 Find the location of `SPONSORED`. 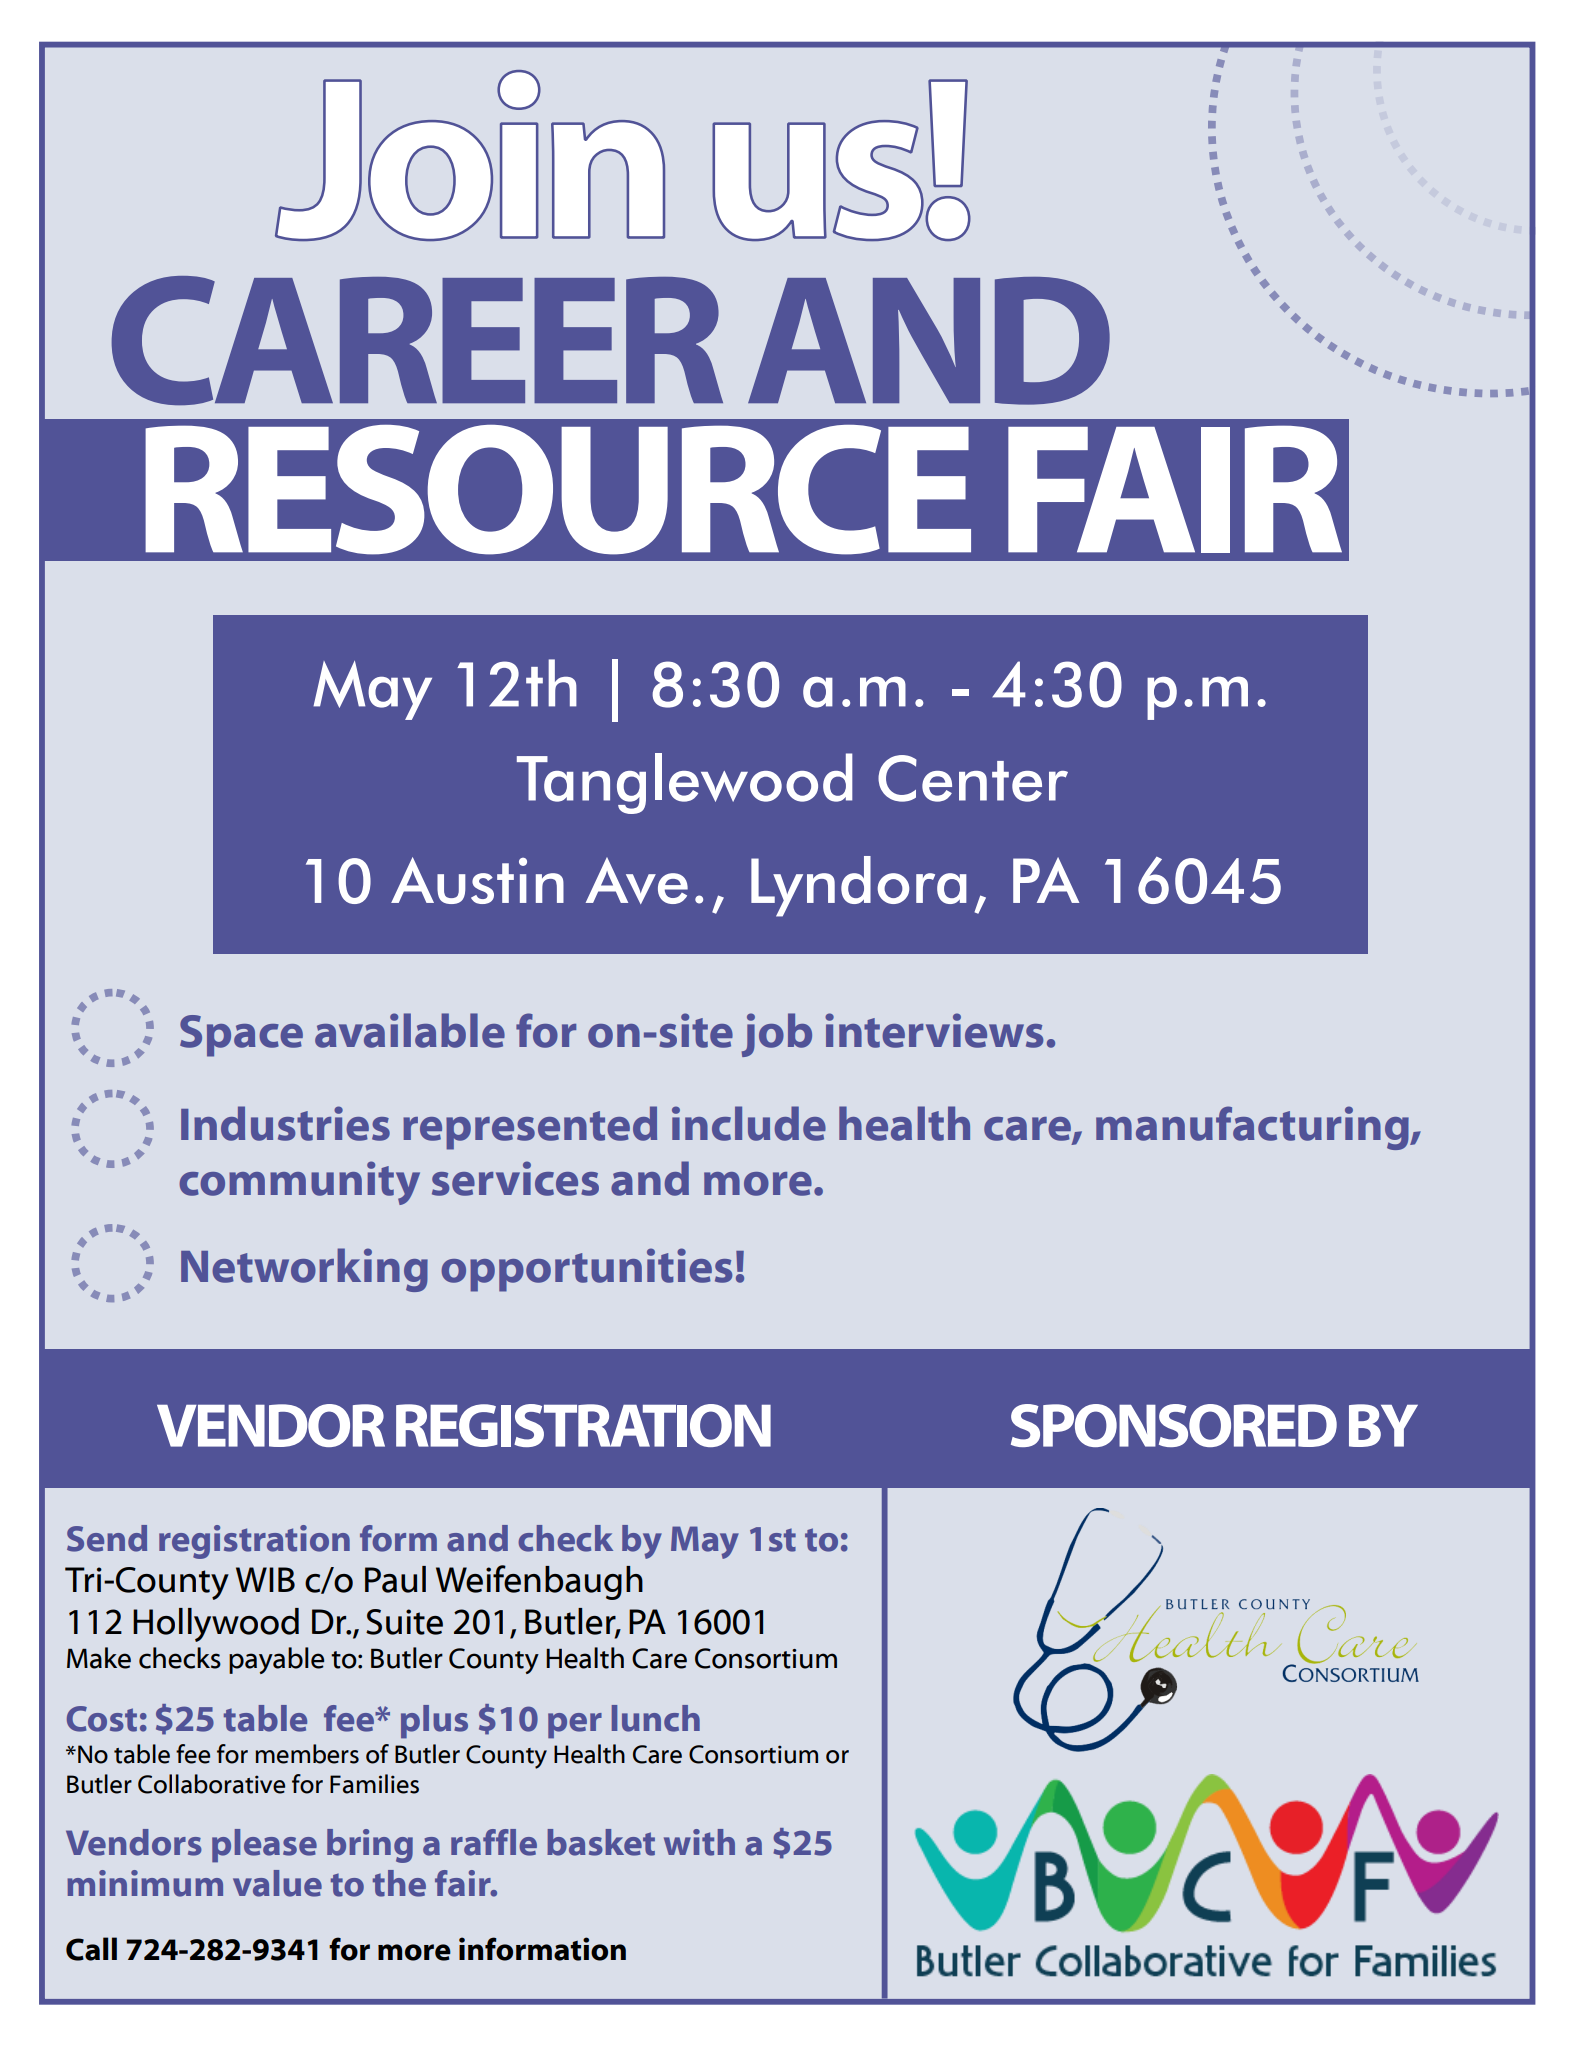

SPONSORED is located at coordinates (1174, 1425).
